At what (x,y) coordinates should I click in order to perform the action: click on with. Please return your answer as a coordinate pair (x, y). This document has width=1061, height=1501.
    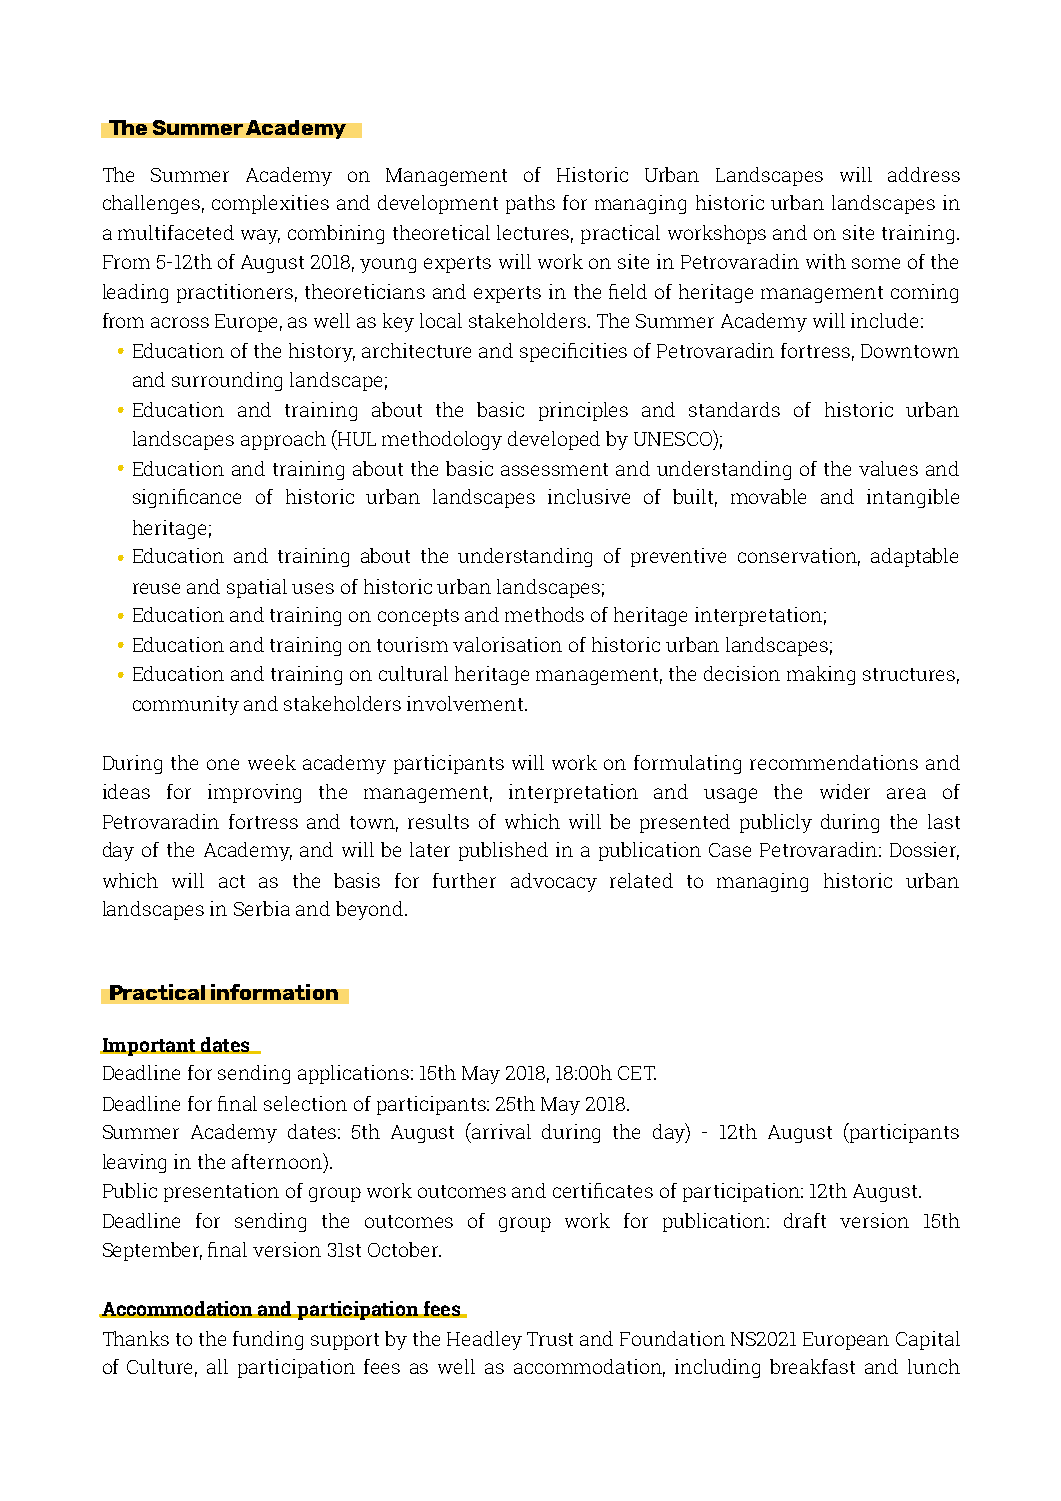
    Looking at the image, I should click on (826, 261).
